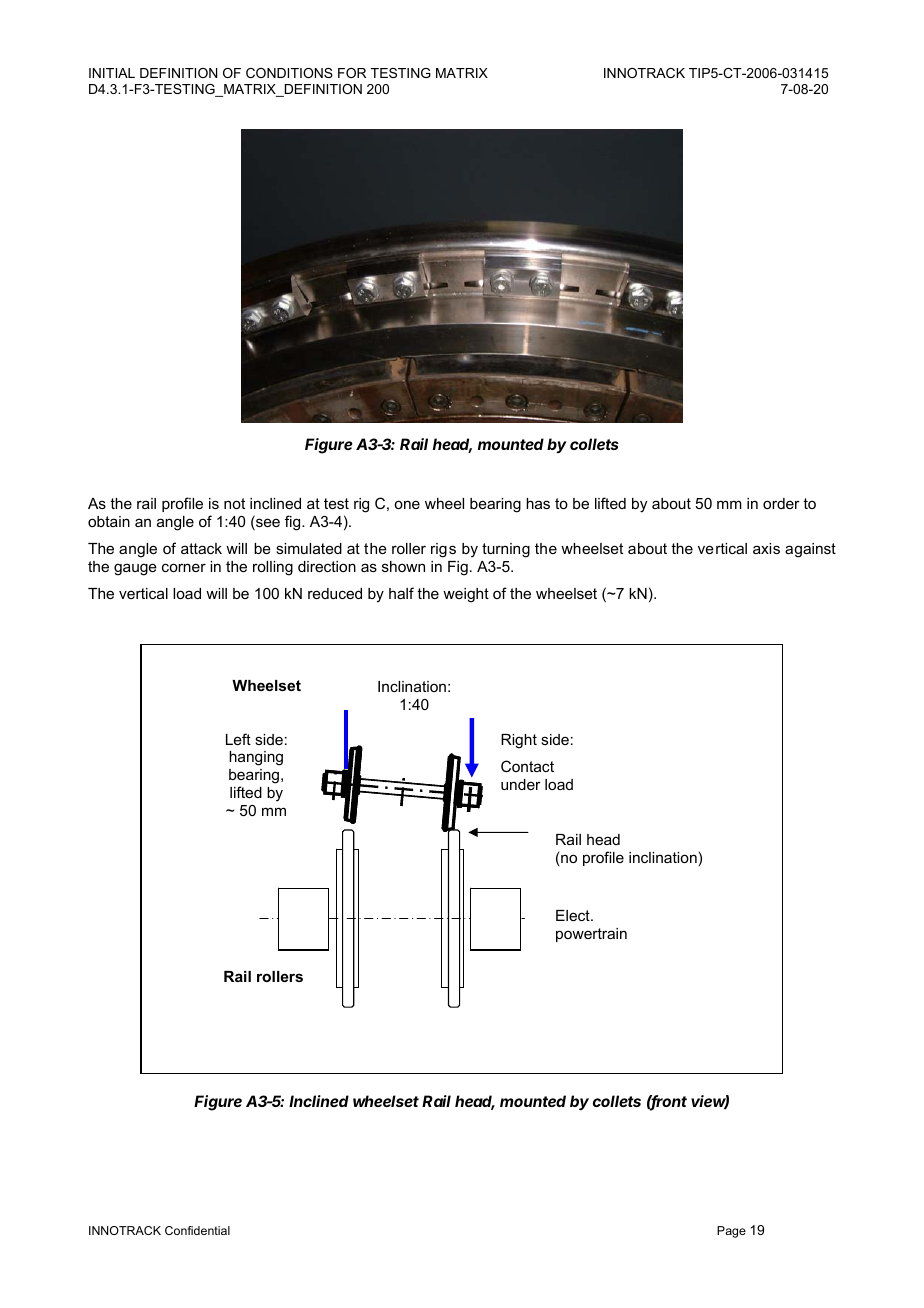 The image size is (924, 1308). What do you see at coordinates (197, 1230) in the document?
I see `Confidential` at bounding box center [197, 1230].
